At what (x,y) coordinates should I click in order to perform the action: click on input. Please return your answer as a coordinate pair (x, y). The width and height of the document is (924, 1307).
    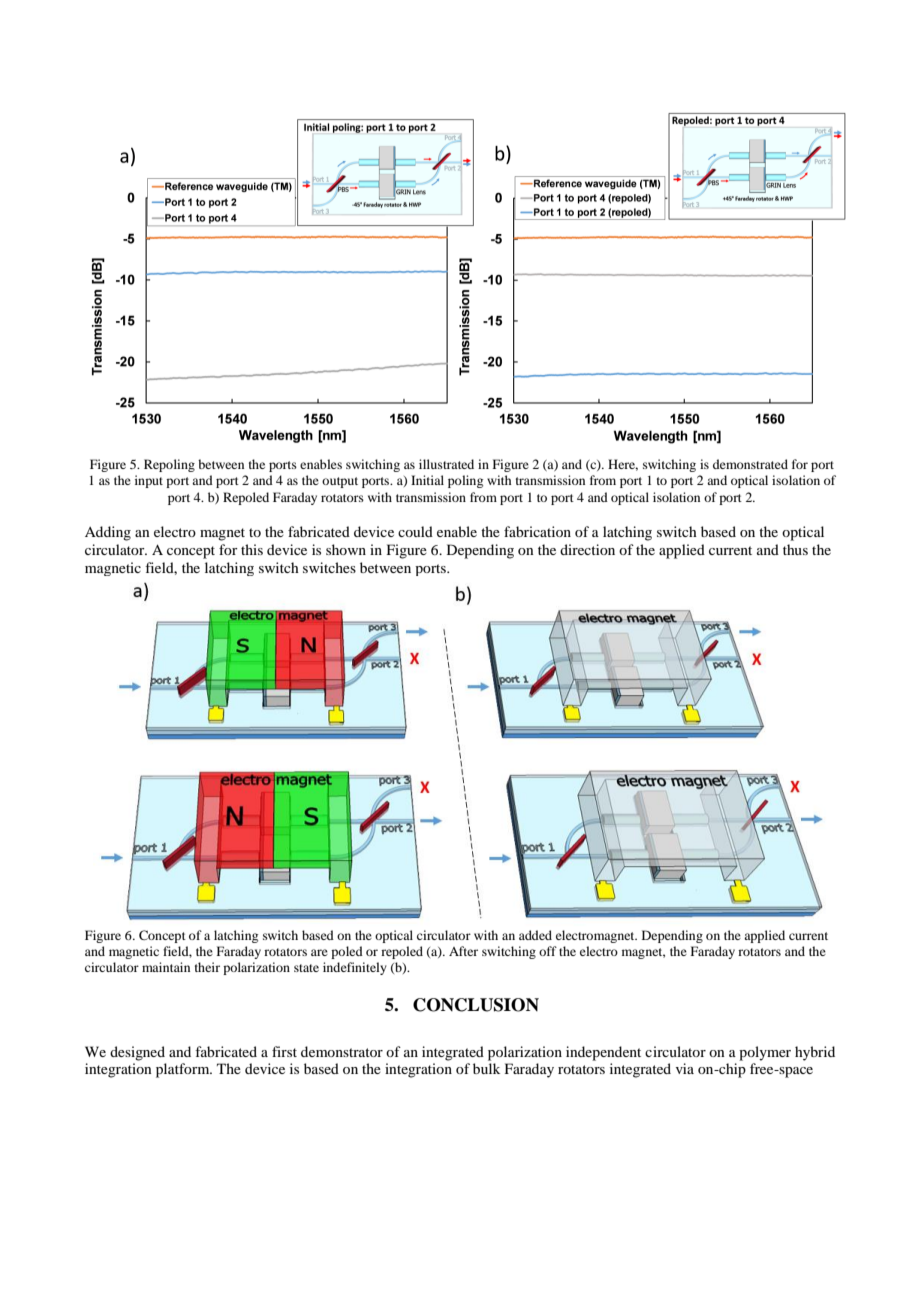
    Looking at the image, I should click on (149, 481).
